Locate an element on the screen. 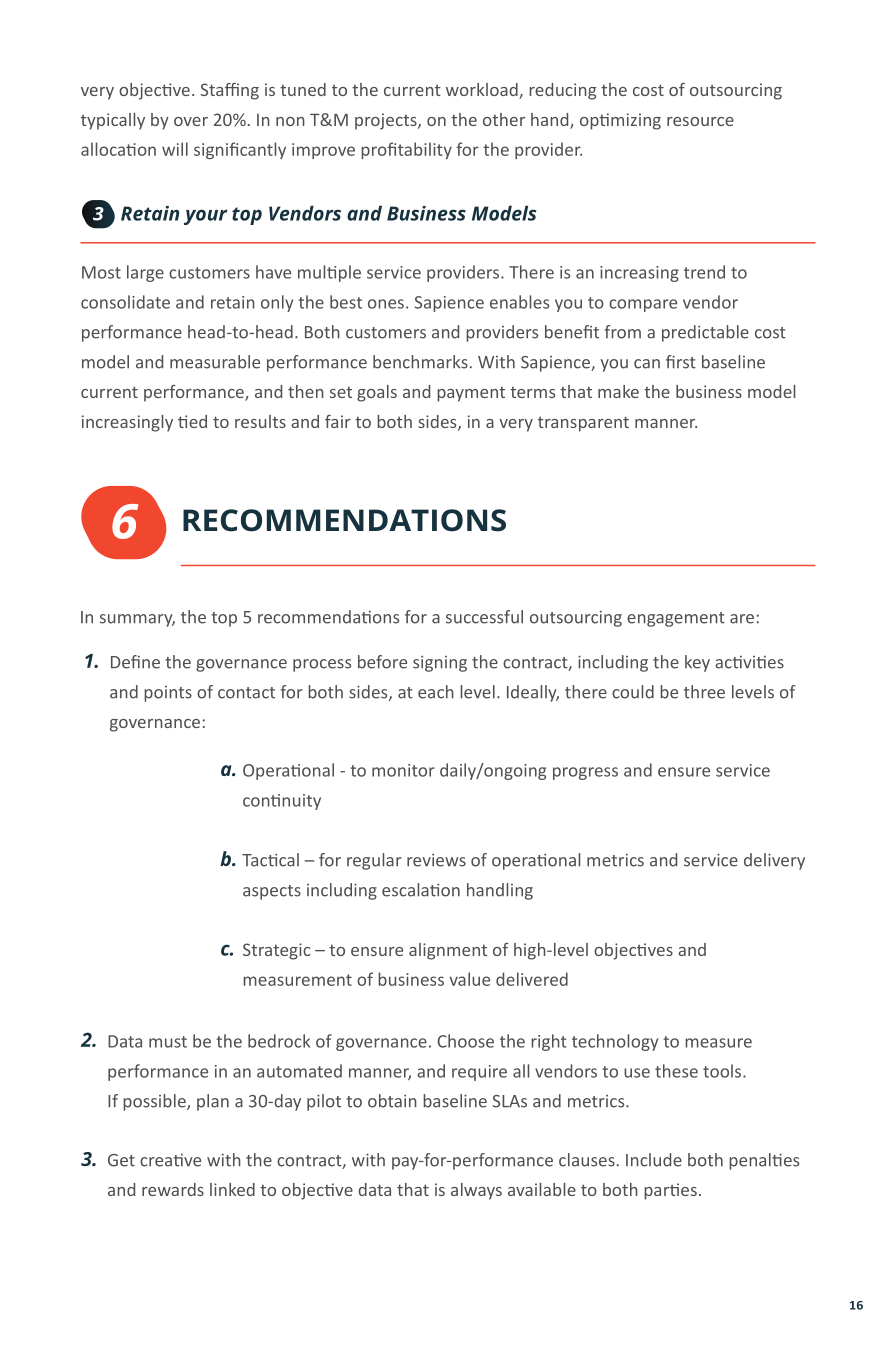 The image size is (896, 1345). transparent is located at coordinates (583, 424).
